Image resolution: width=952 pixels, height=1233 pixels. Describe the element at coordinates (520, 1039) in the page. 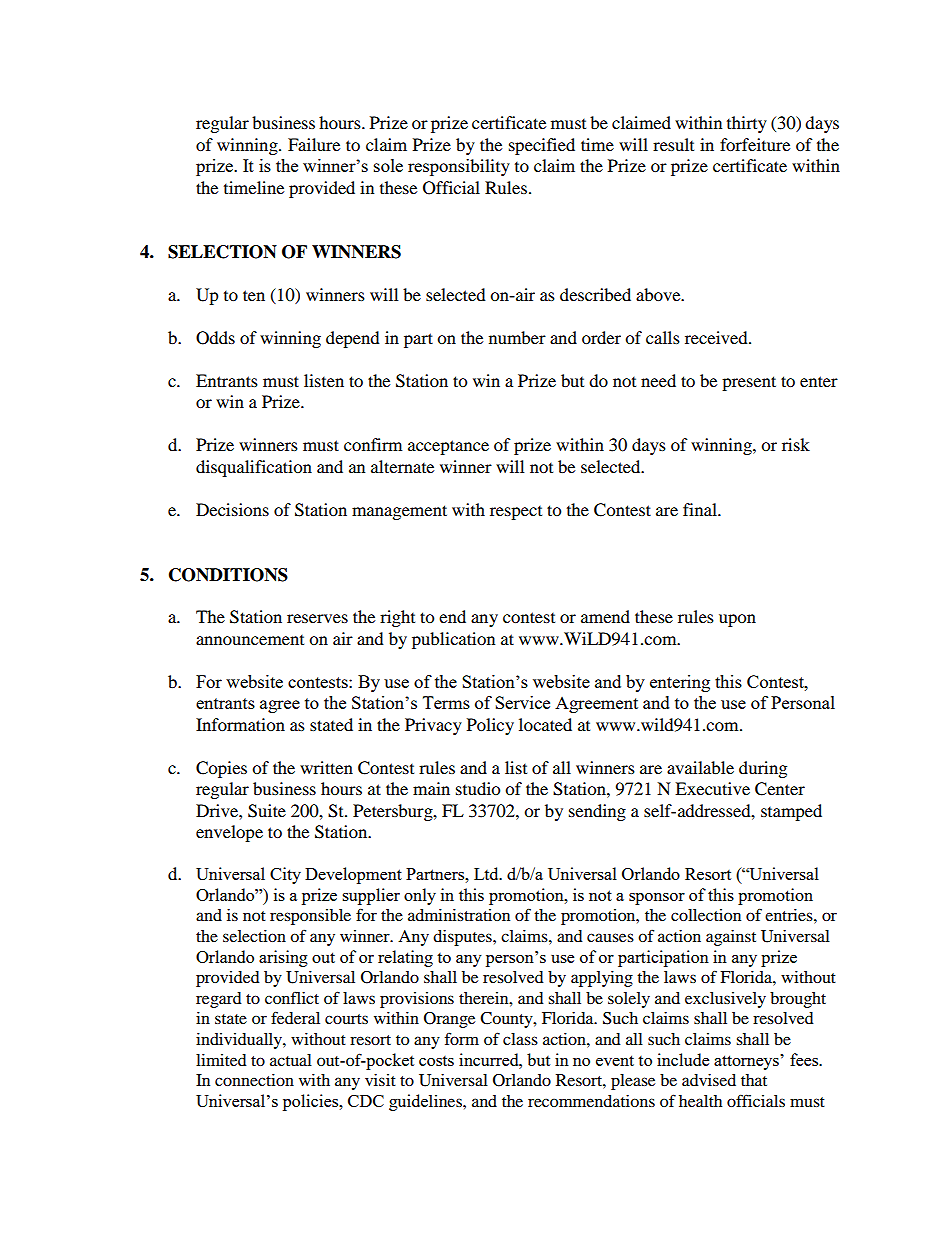

I see `class` at that location.
